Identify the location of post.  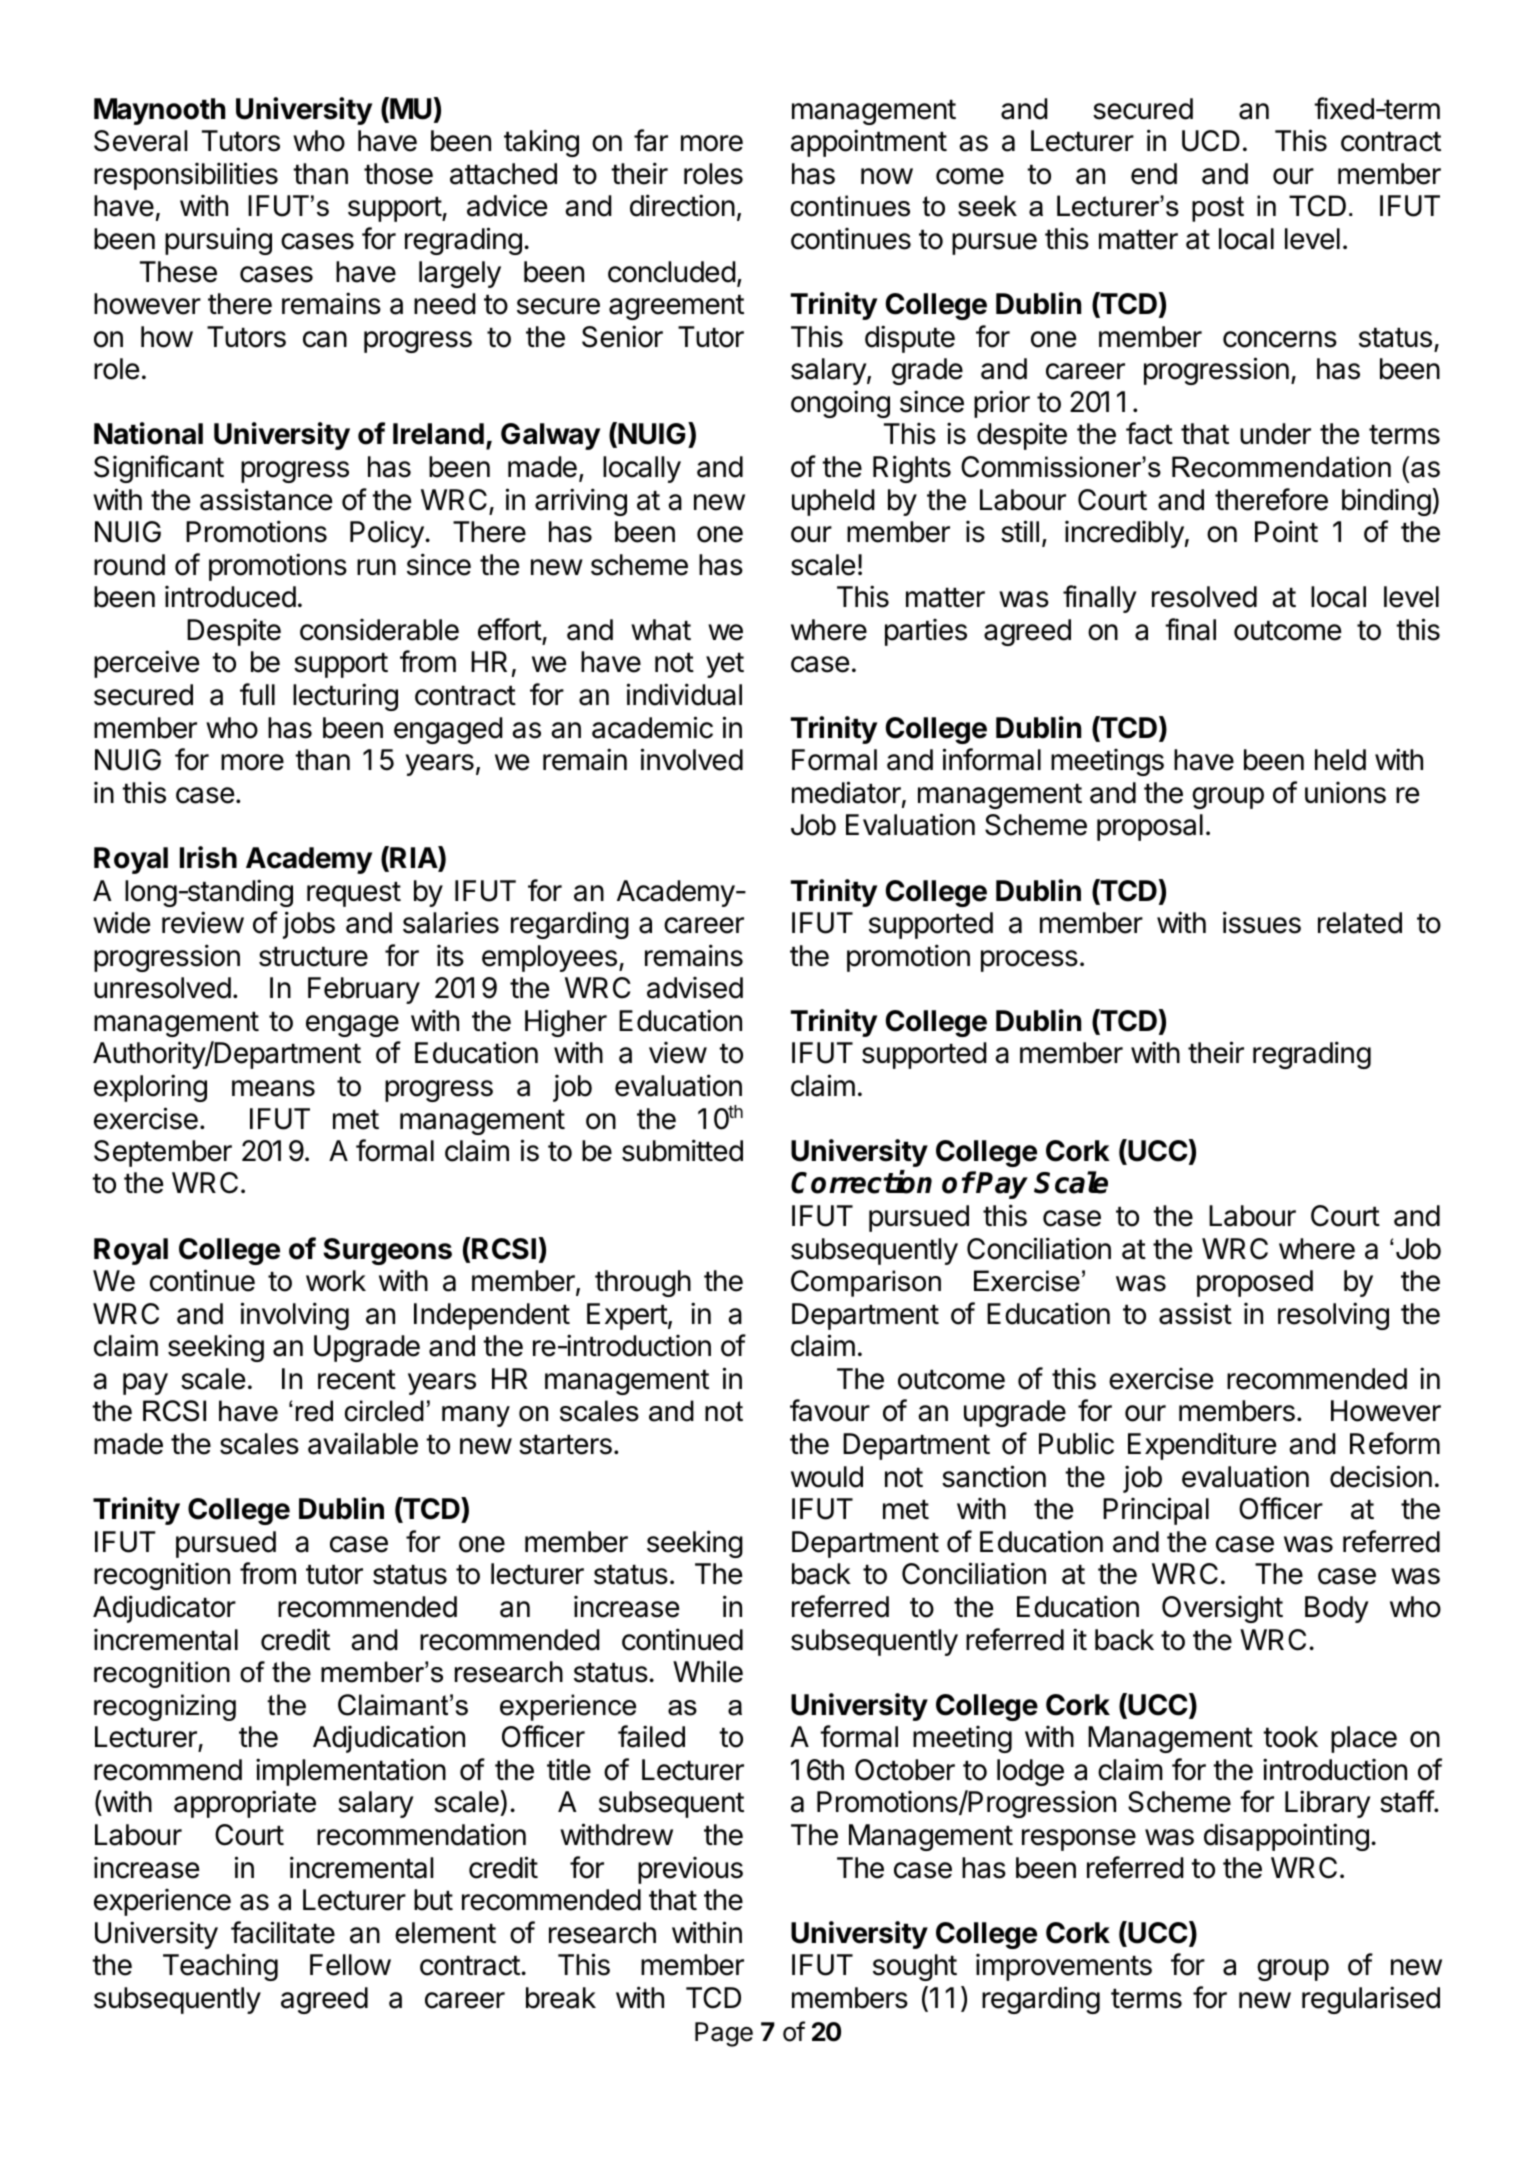
(1218, 209).
